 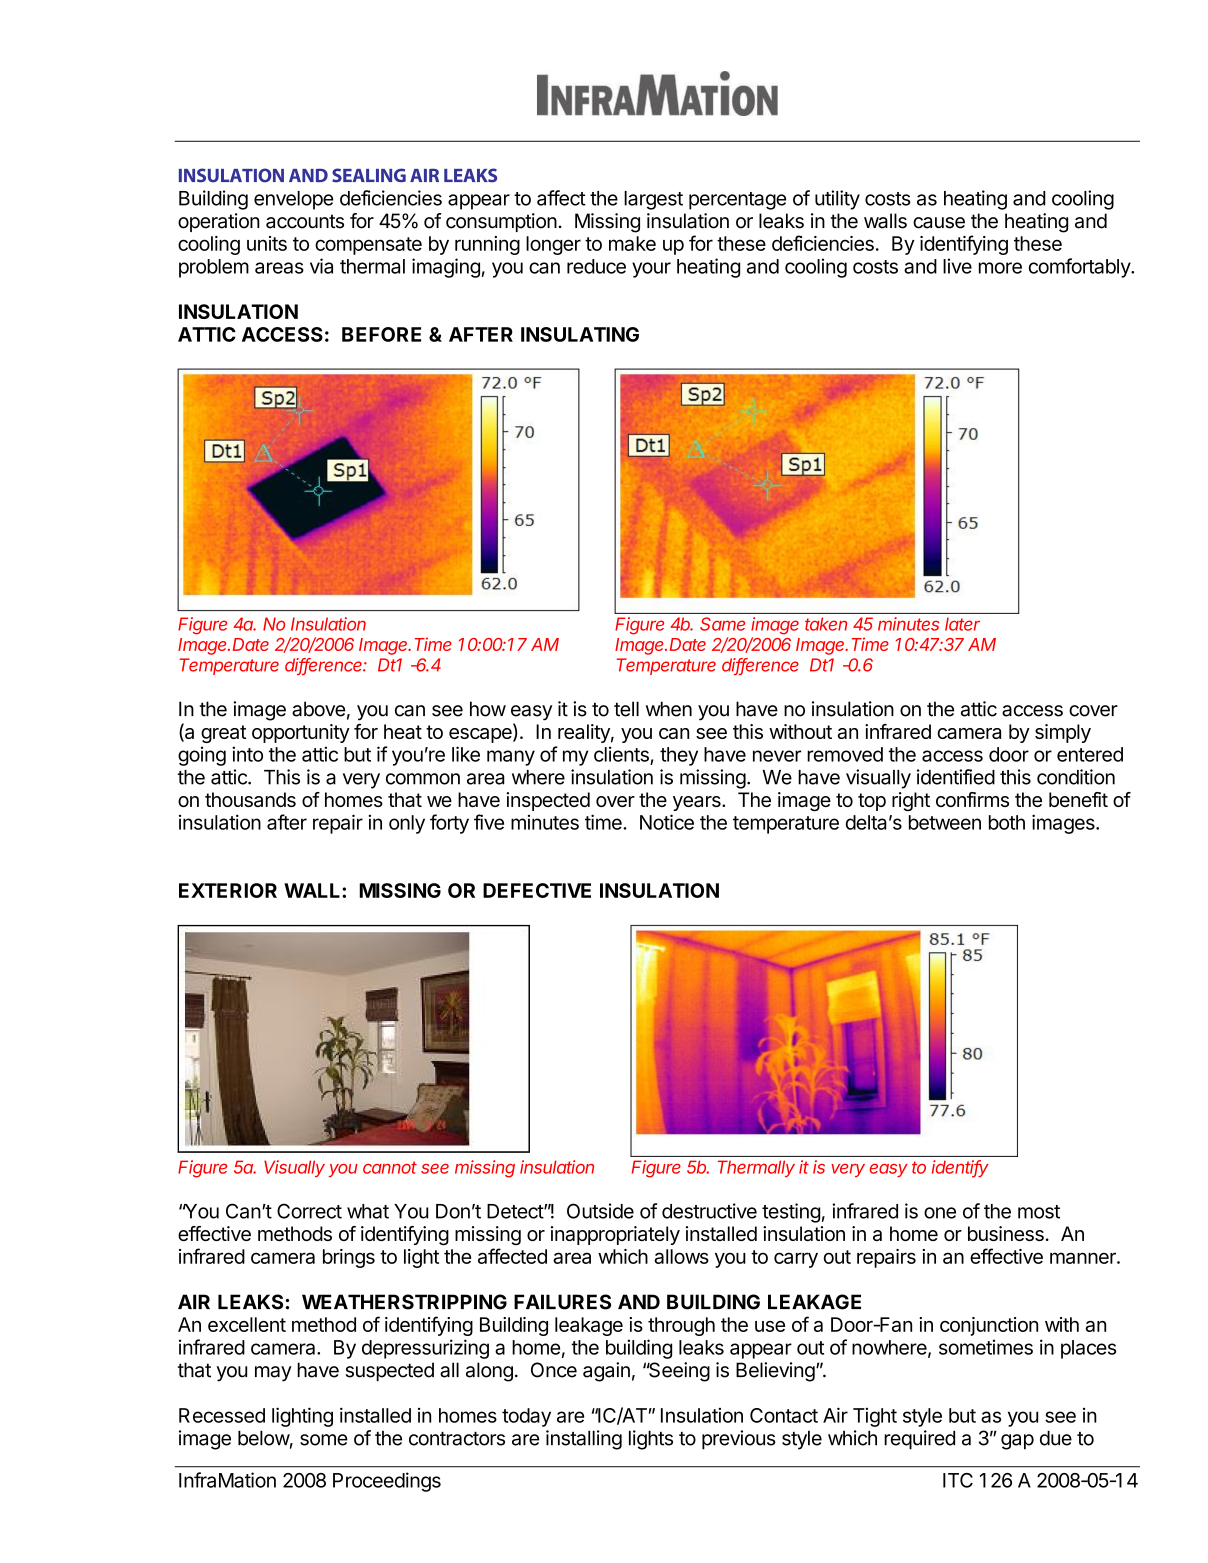 What do you see at coordinates (222, 1415) in the page?
I see `Recessed` at bounding box center [222, 1415].
